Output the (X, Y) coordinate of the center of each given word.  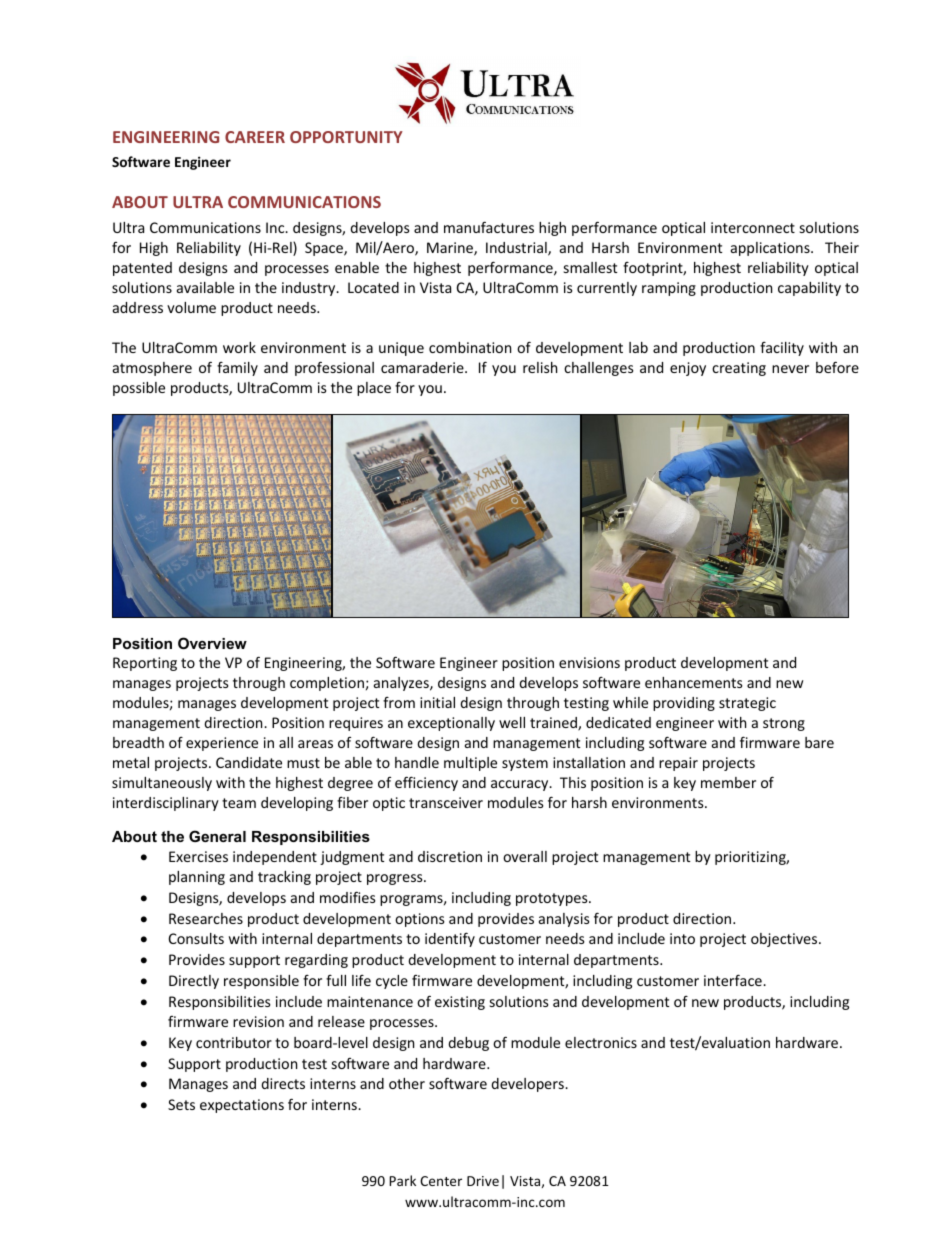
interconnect (753, 227)
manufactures (489, 227)
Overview (212, 643)
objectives (785, 940)
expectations (242, 1106)
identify (450, 939)
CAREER (255, 137)
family (237, 368)
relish (540, 367)
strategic (747, 704)
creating (739, 369)
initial (437, 702)
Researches (206, 918)
